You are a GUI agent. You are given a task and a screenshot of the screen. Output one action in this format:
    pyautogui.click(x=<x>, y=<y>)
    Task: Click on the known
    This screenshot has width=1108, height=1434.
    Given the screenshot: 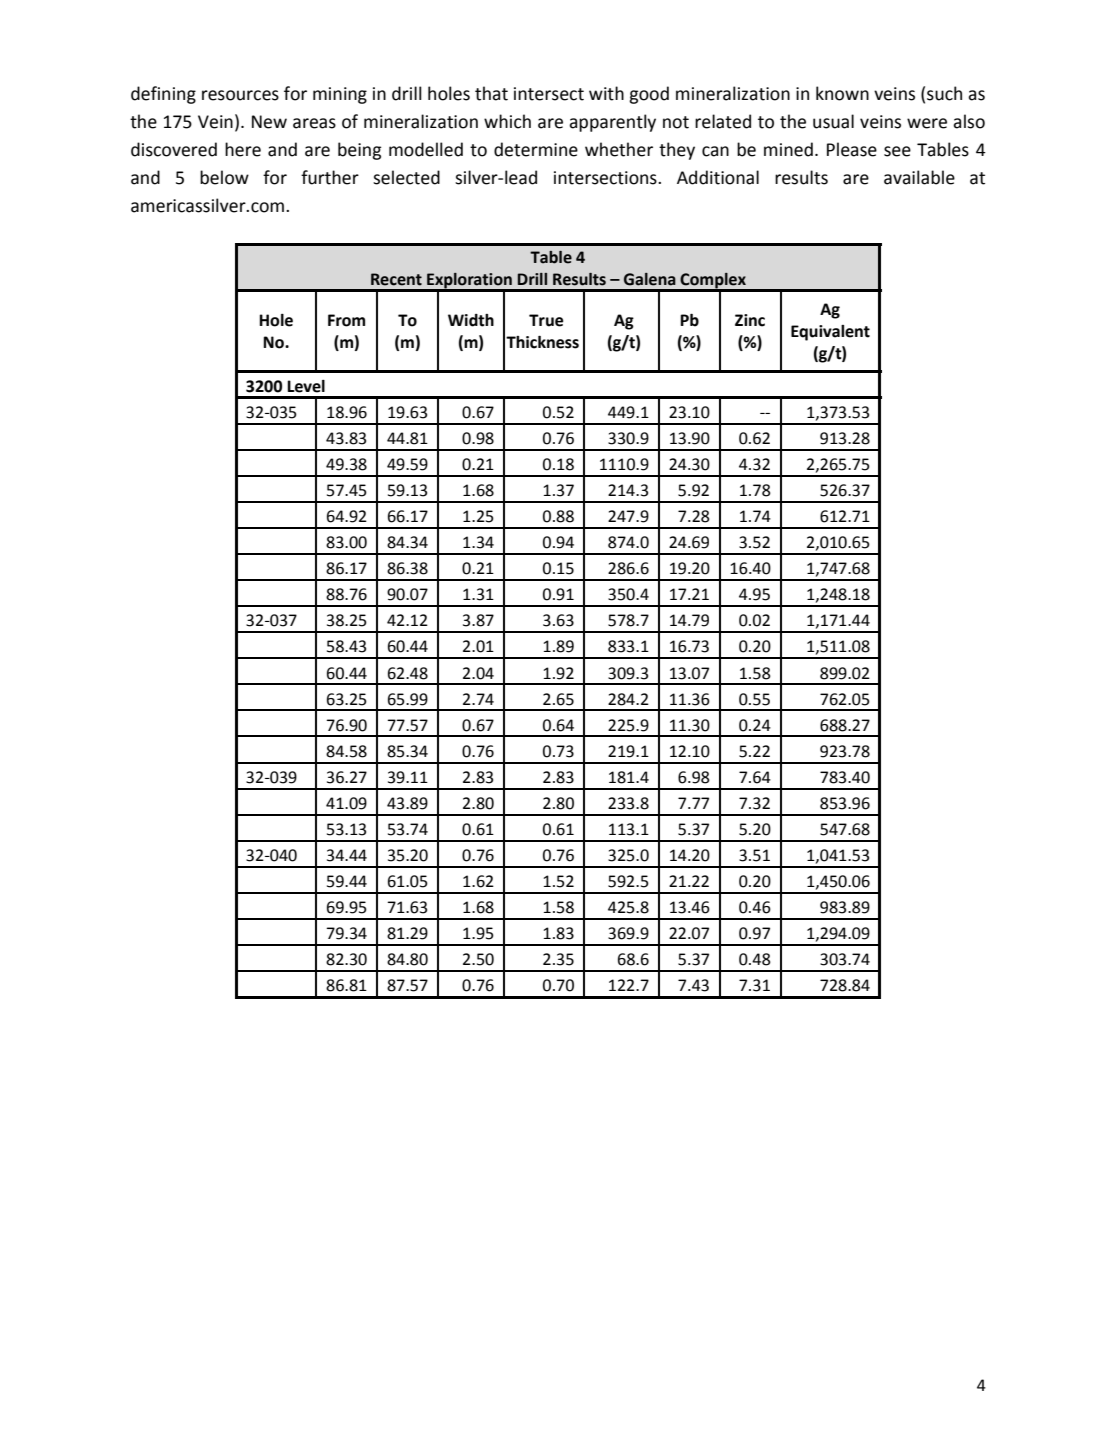 What is the action you would take?
    pyautogui.click(x=842, y=93)
